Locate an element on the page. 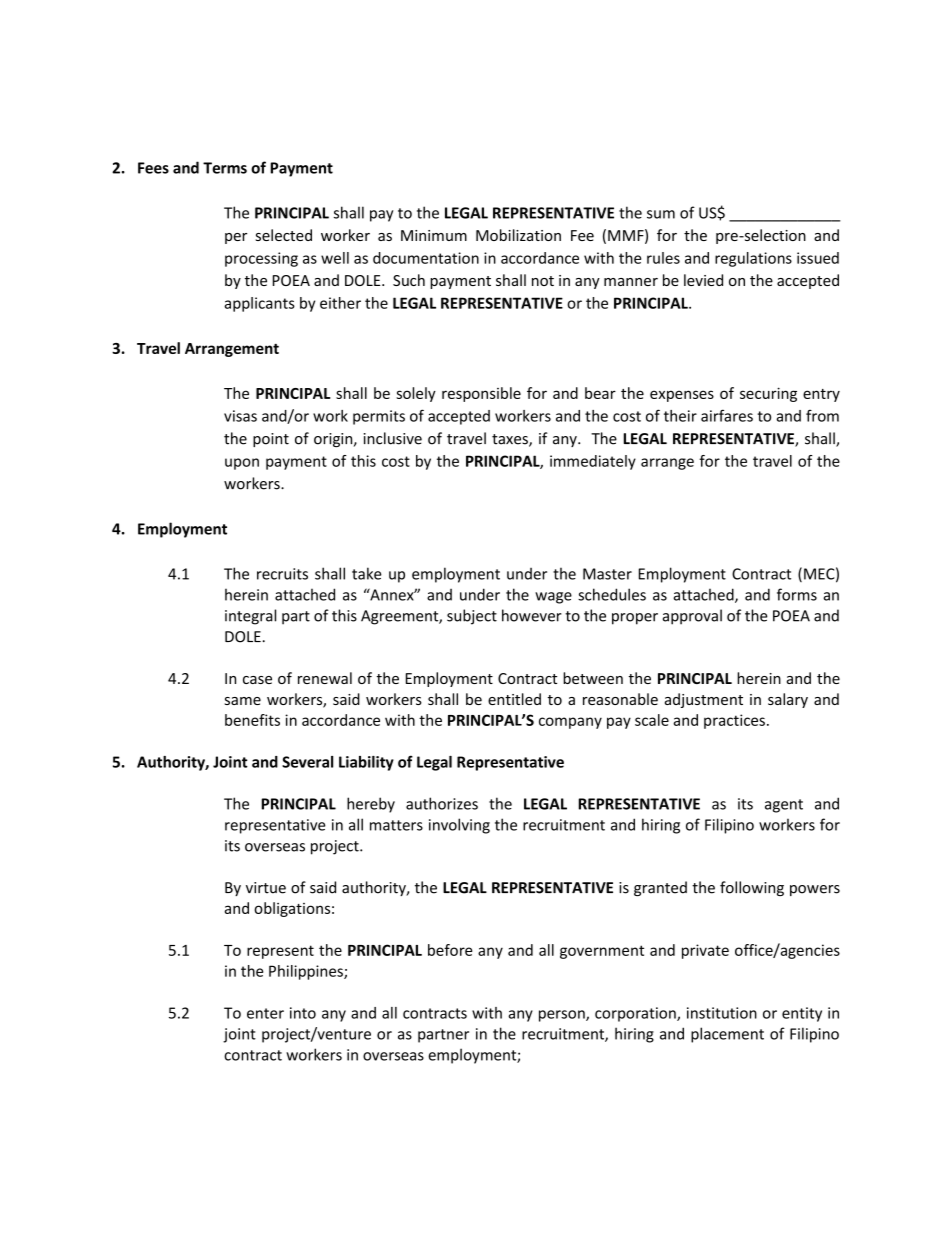  sum is located at coordinates (661, 214).
